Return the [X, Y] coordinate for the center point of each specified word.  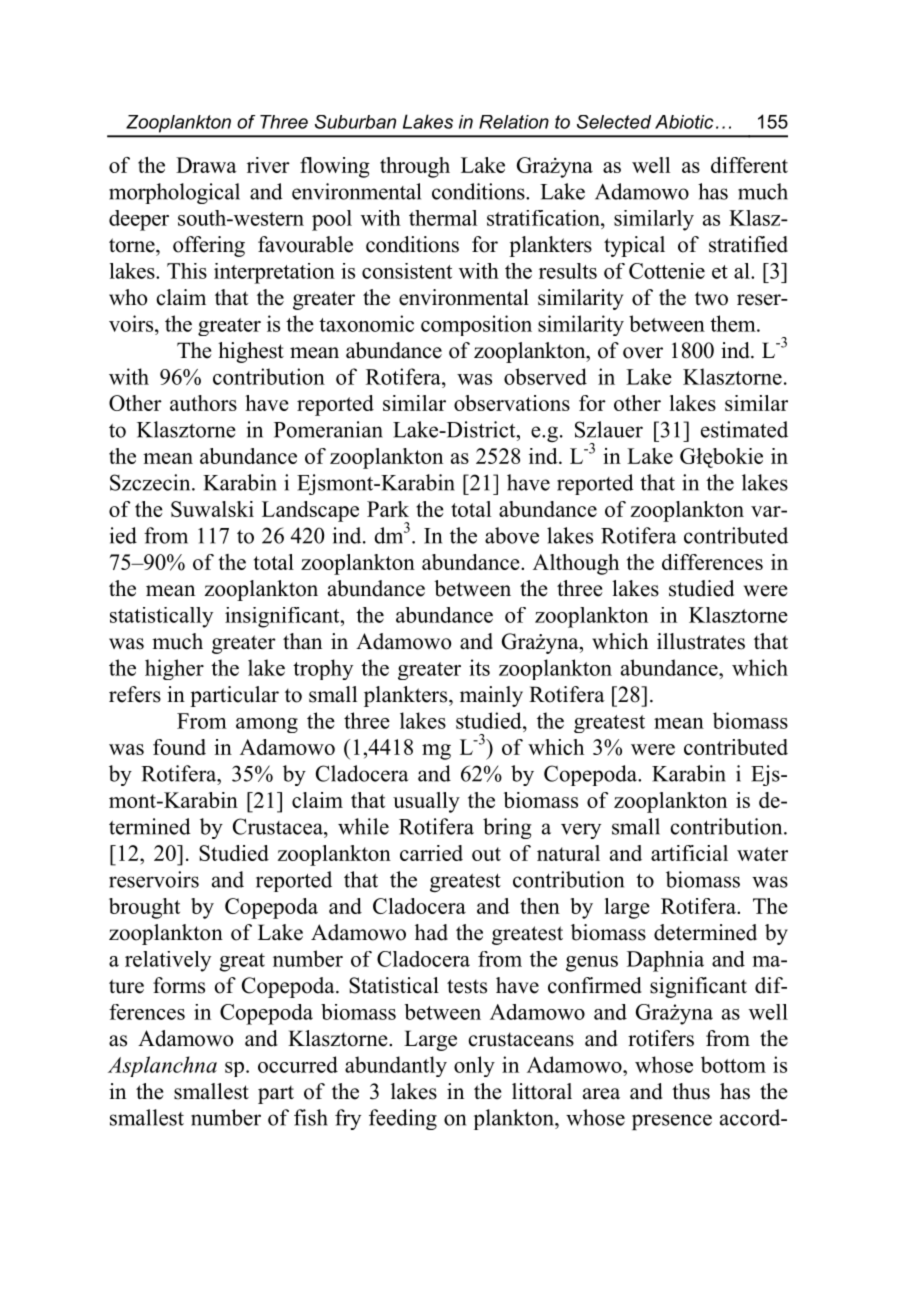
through [415, 167]
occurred [298, 1064]
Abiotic [684, 122]
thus [691, 1091]
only [474, 1066]
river [268, 165]
